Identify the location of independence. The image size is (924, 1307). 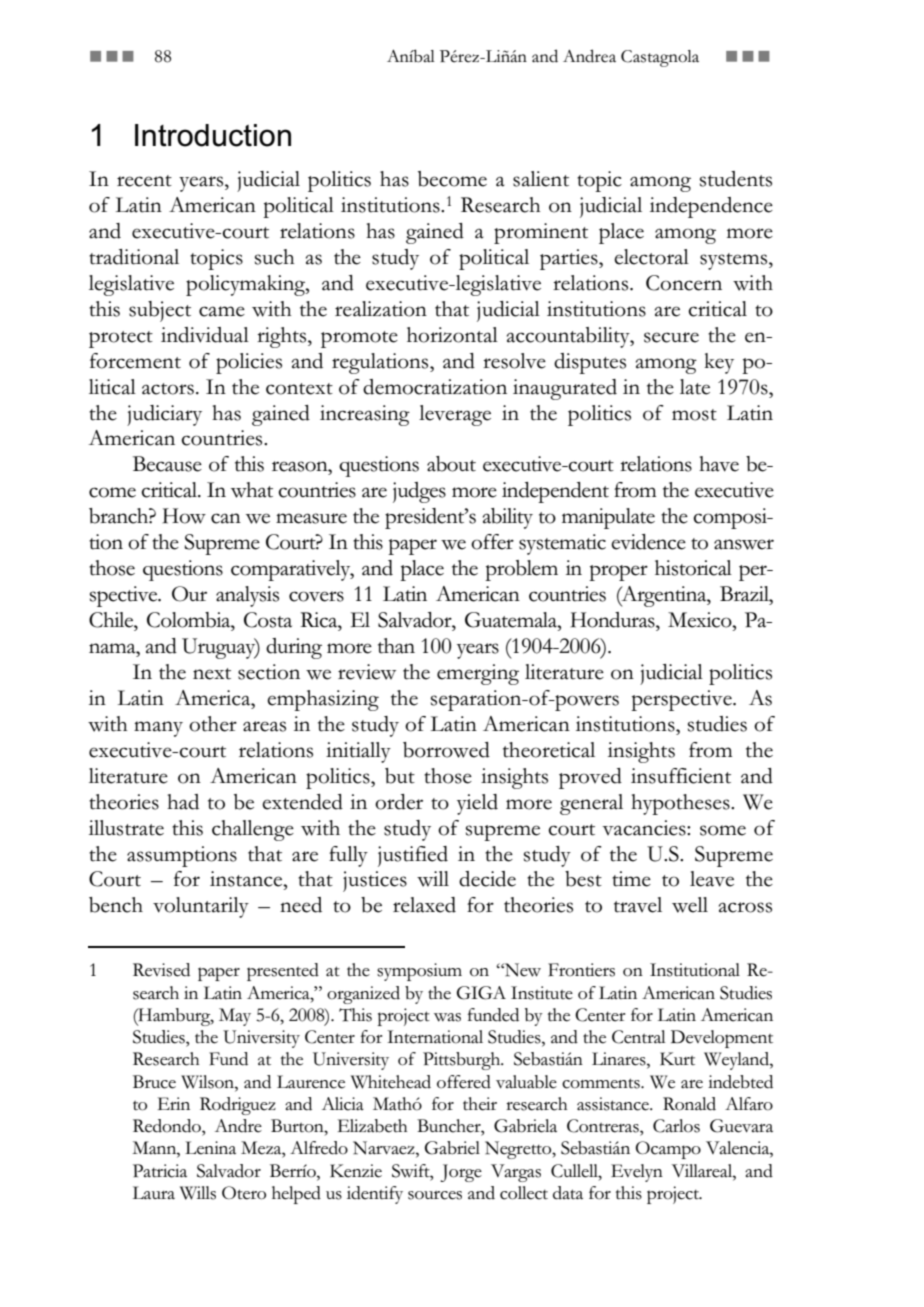
(711, 207).
